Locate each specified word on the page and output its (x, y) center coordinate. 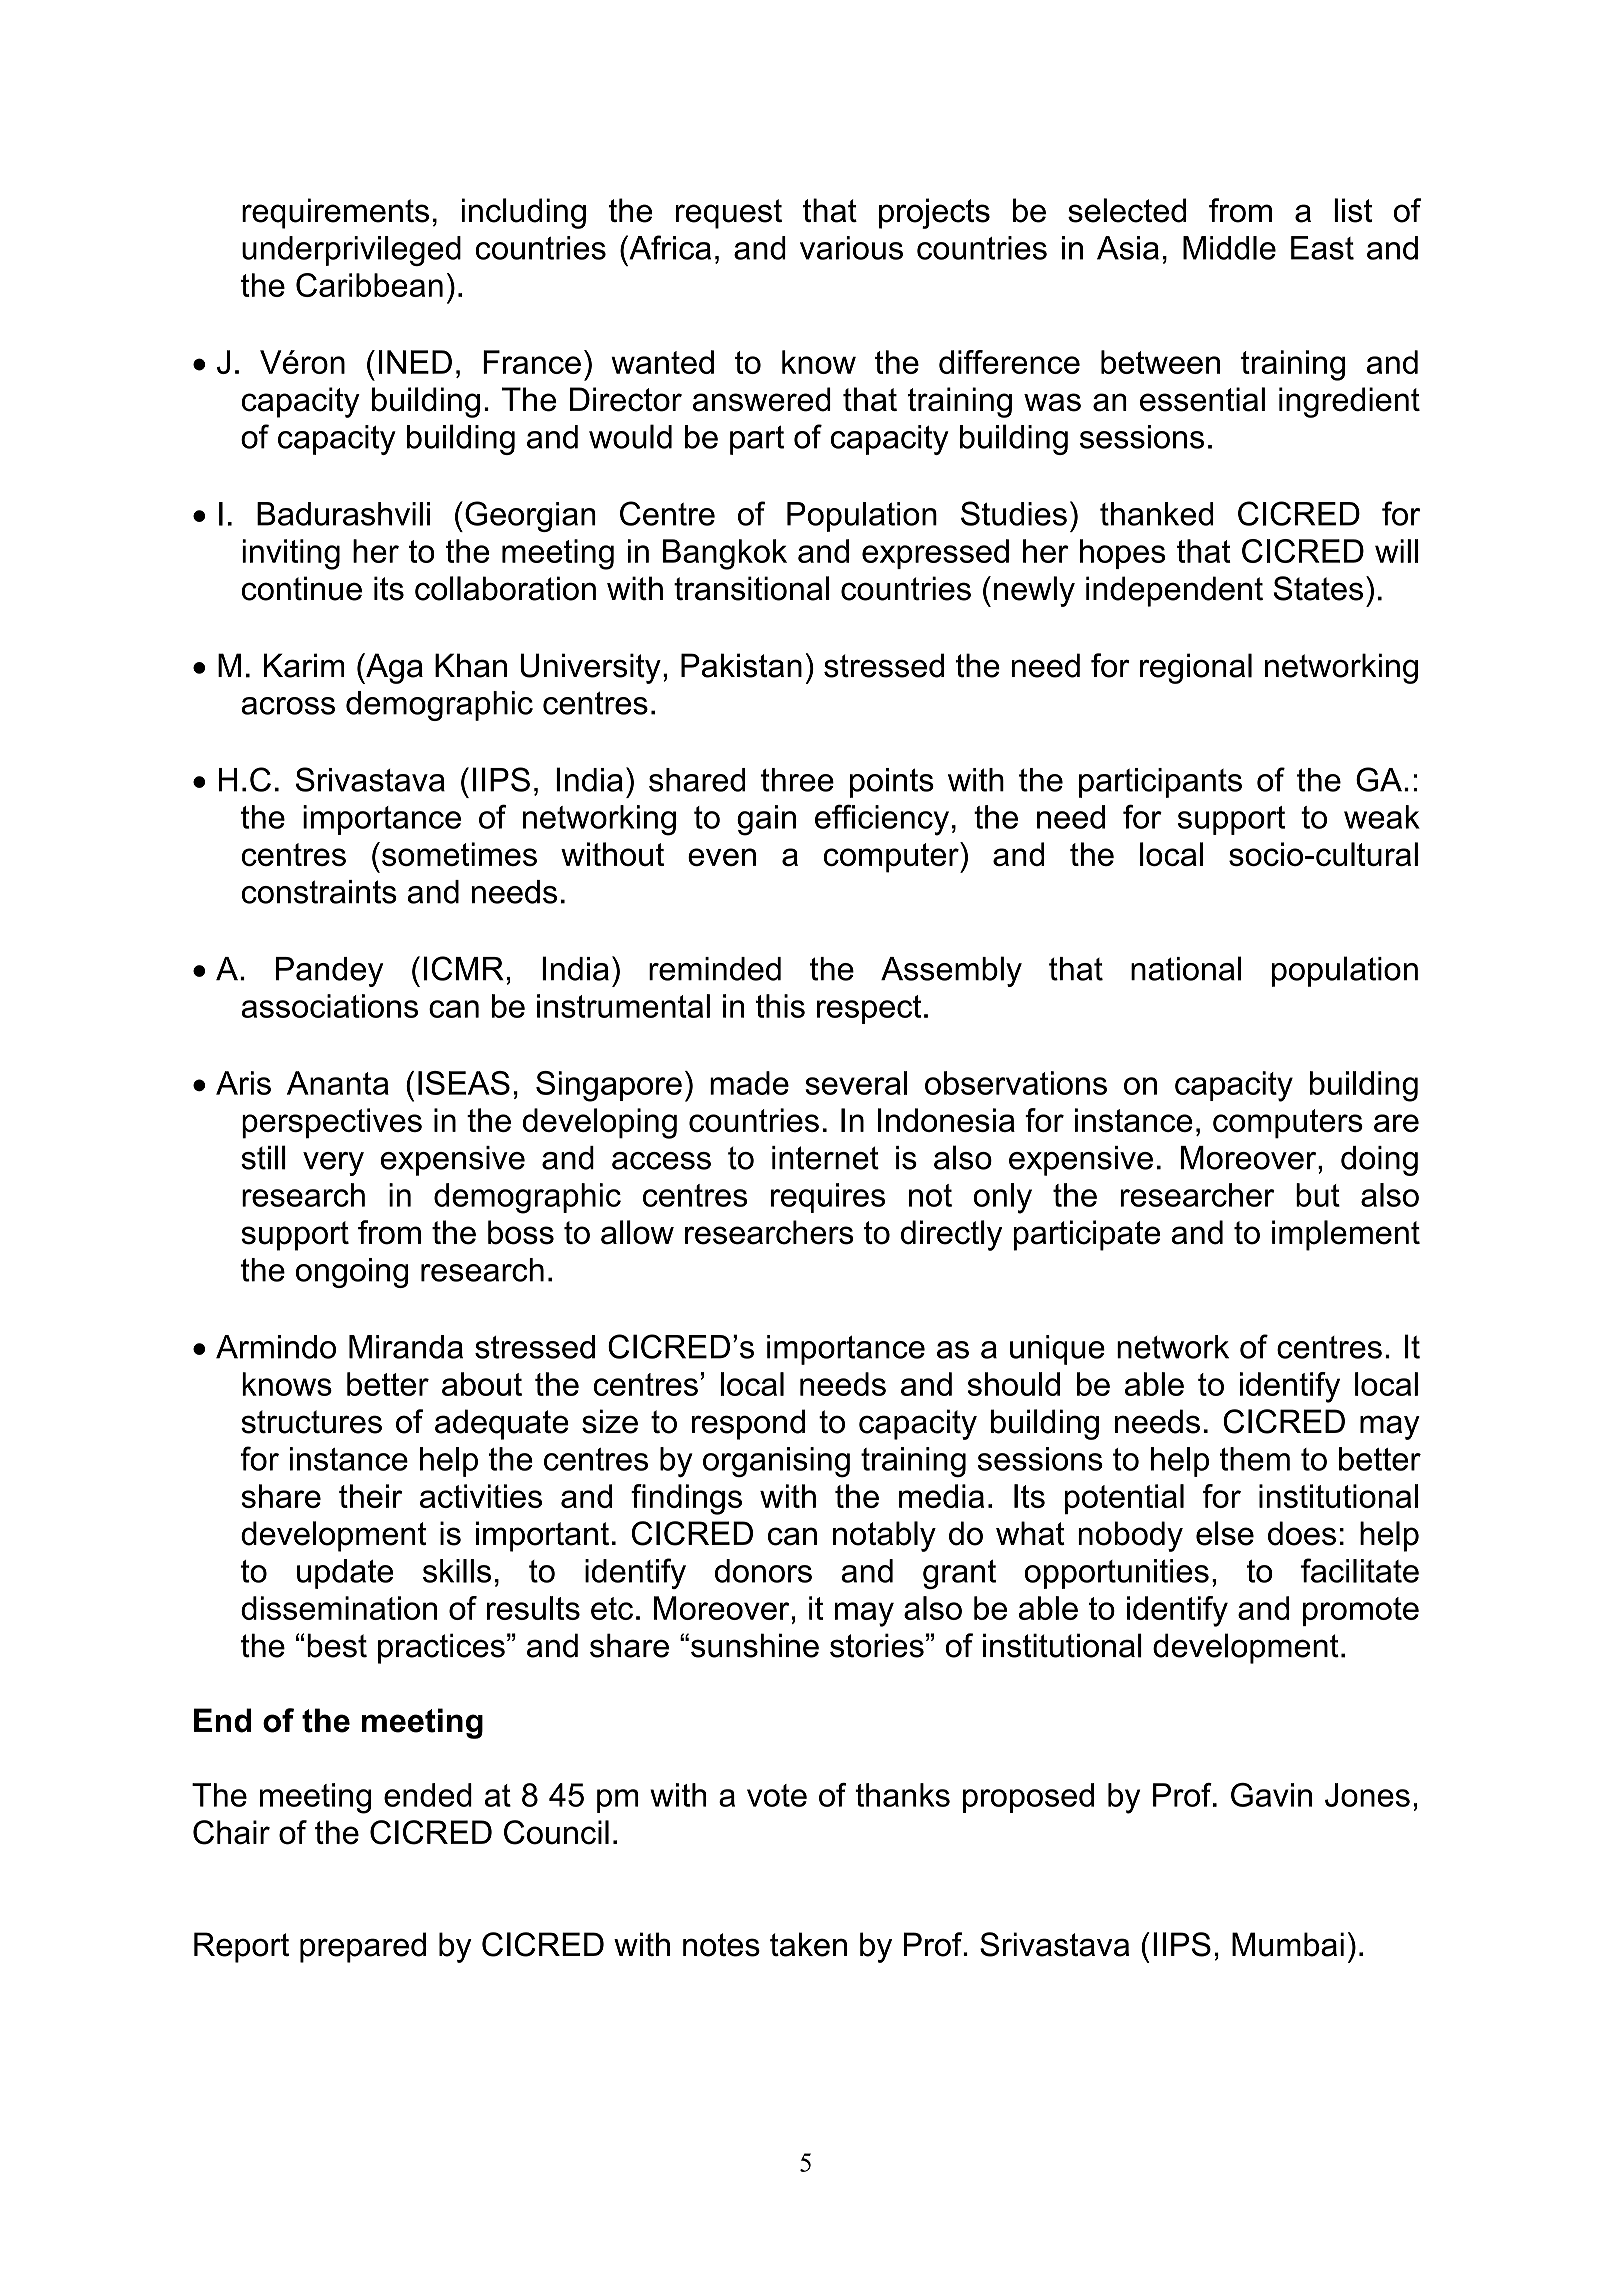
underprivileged (351, 251)
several (856, 1083)
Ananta (338, 1083)
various (851, 248)
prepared (363, 1947)
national (1186, 968)
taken (808, 1944)
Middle (1229, 248)
